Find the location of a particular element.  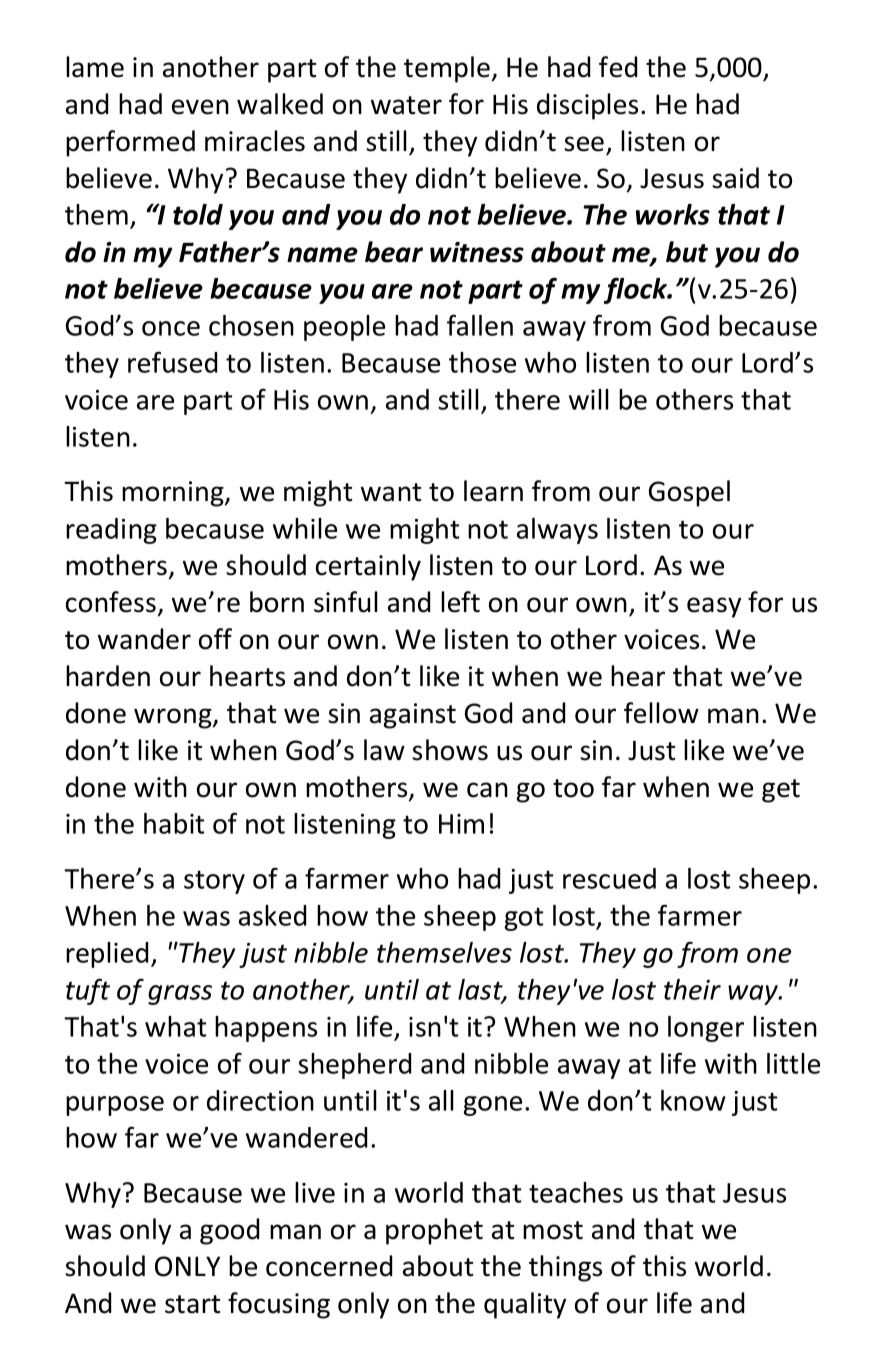

refused is located at coordinates (172, 362).
